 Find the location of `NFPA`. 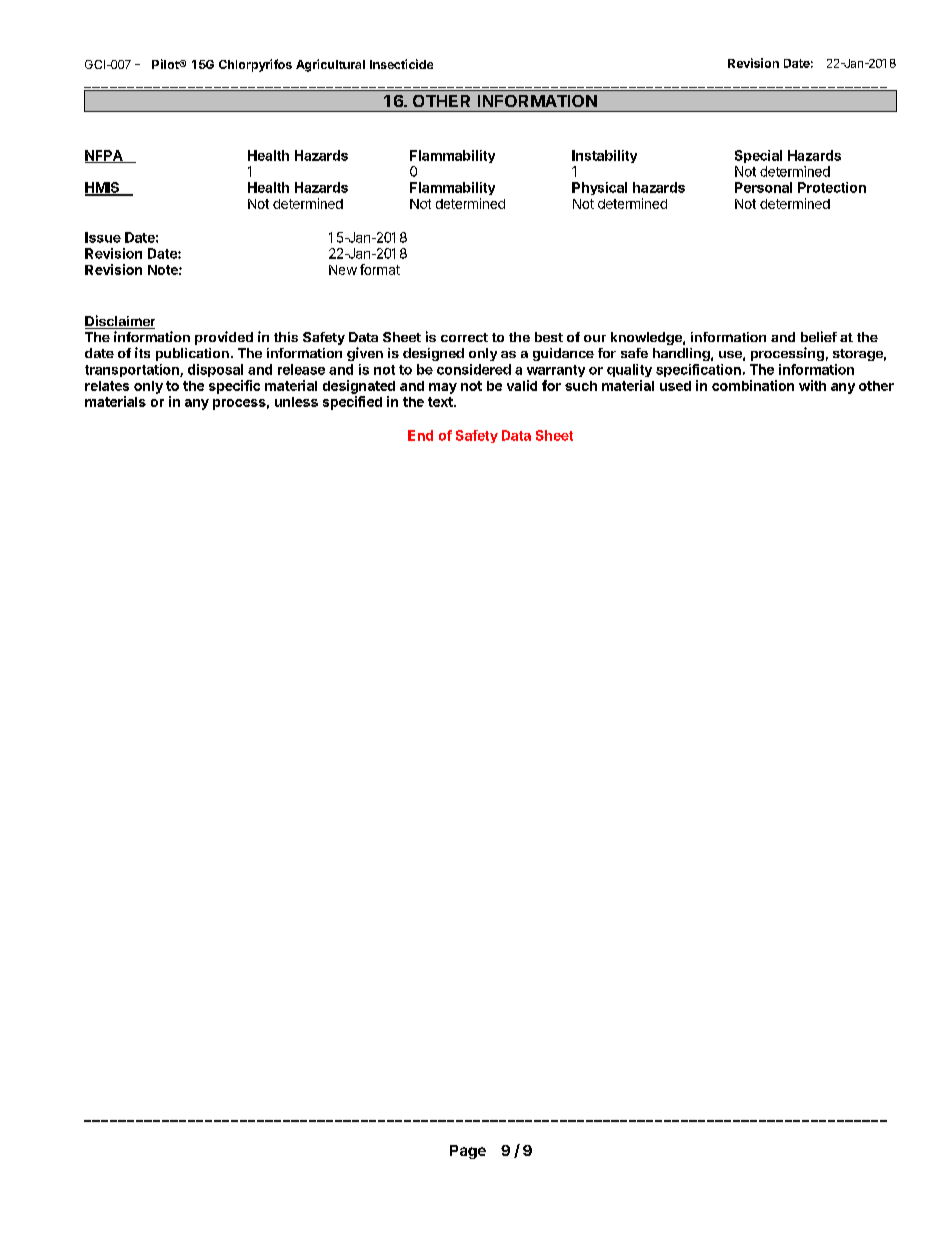

NFPA is located at coordinates (105, 156).
